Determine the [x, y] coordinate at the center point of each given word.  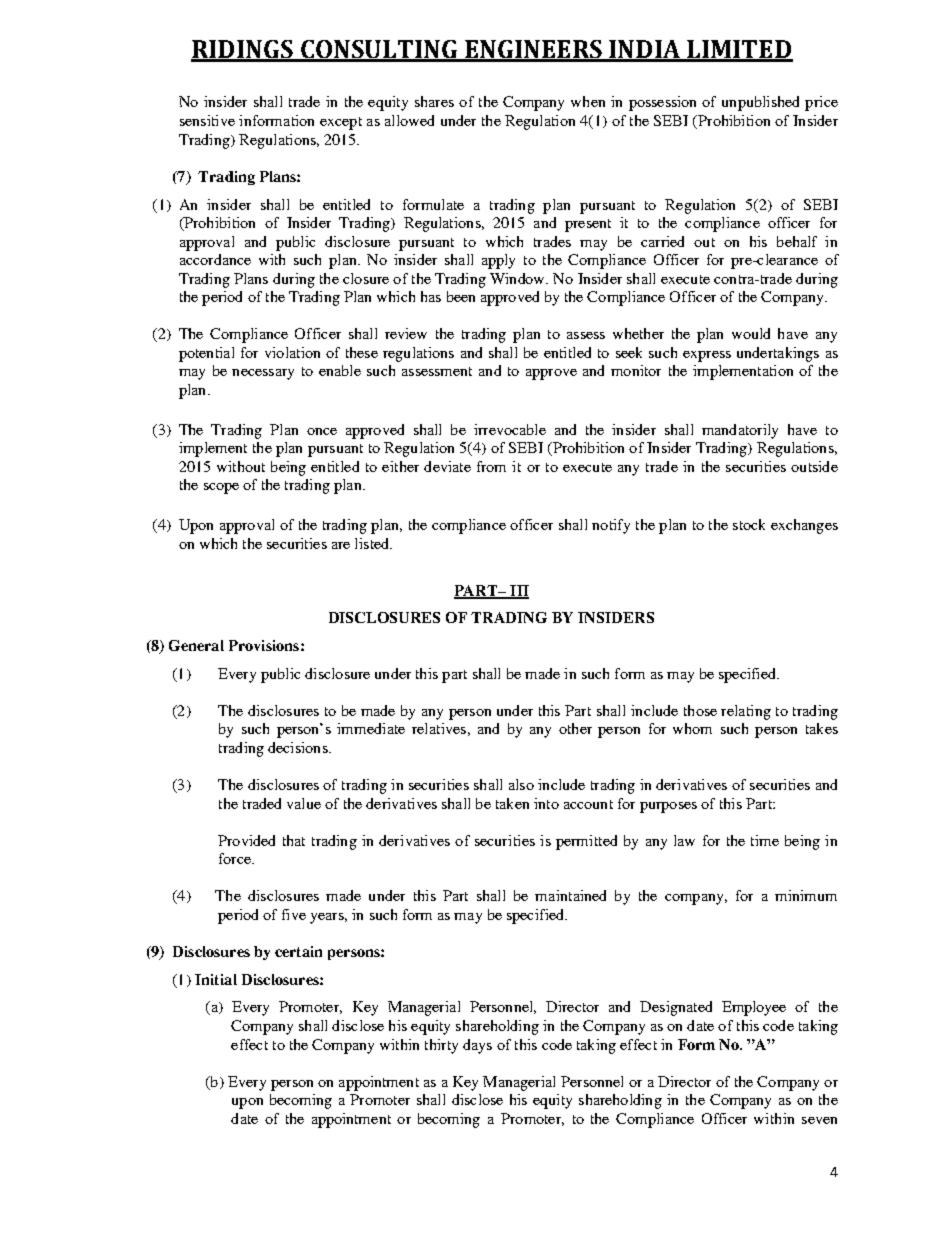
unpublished [760, 103]
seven [819, 1120]
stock [749, 524]
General [196, 645]
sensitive [207, 120]
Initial [216, 979]
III [518, 591]
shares [434, 101]
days [477, 1046]
